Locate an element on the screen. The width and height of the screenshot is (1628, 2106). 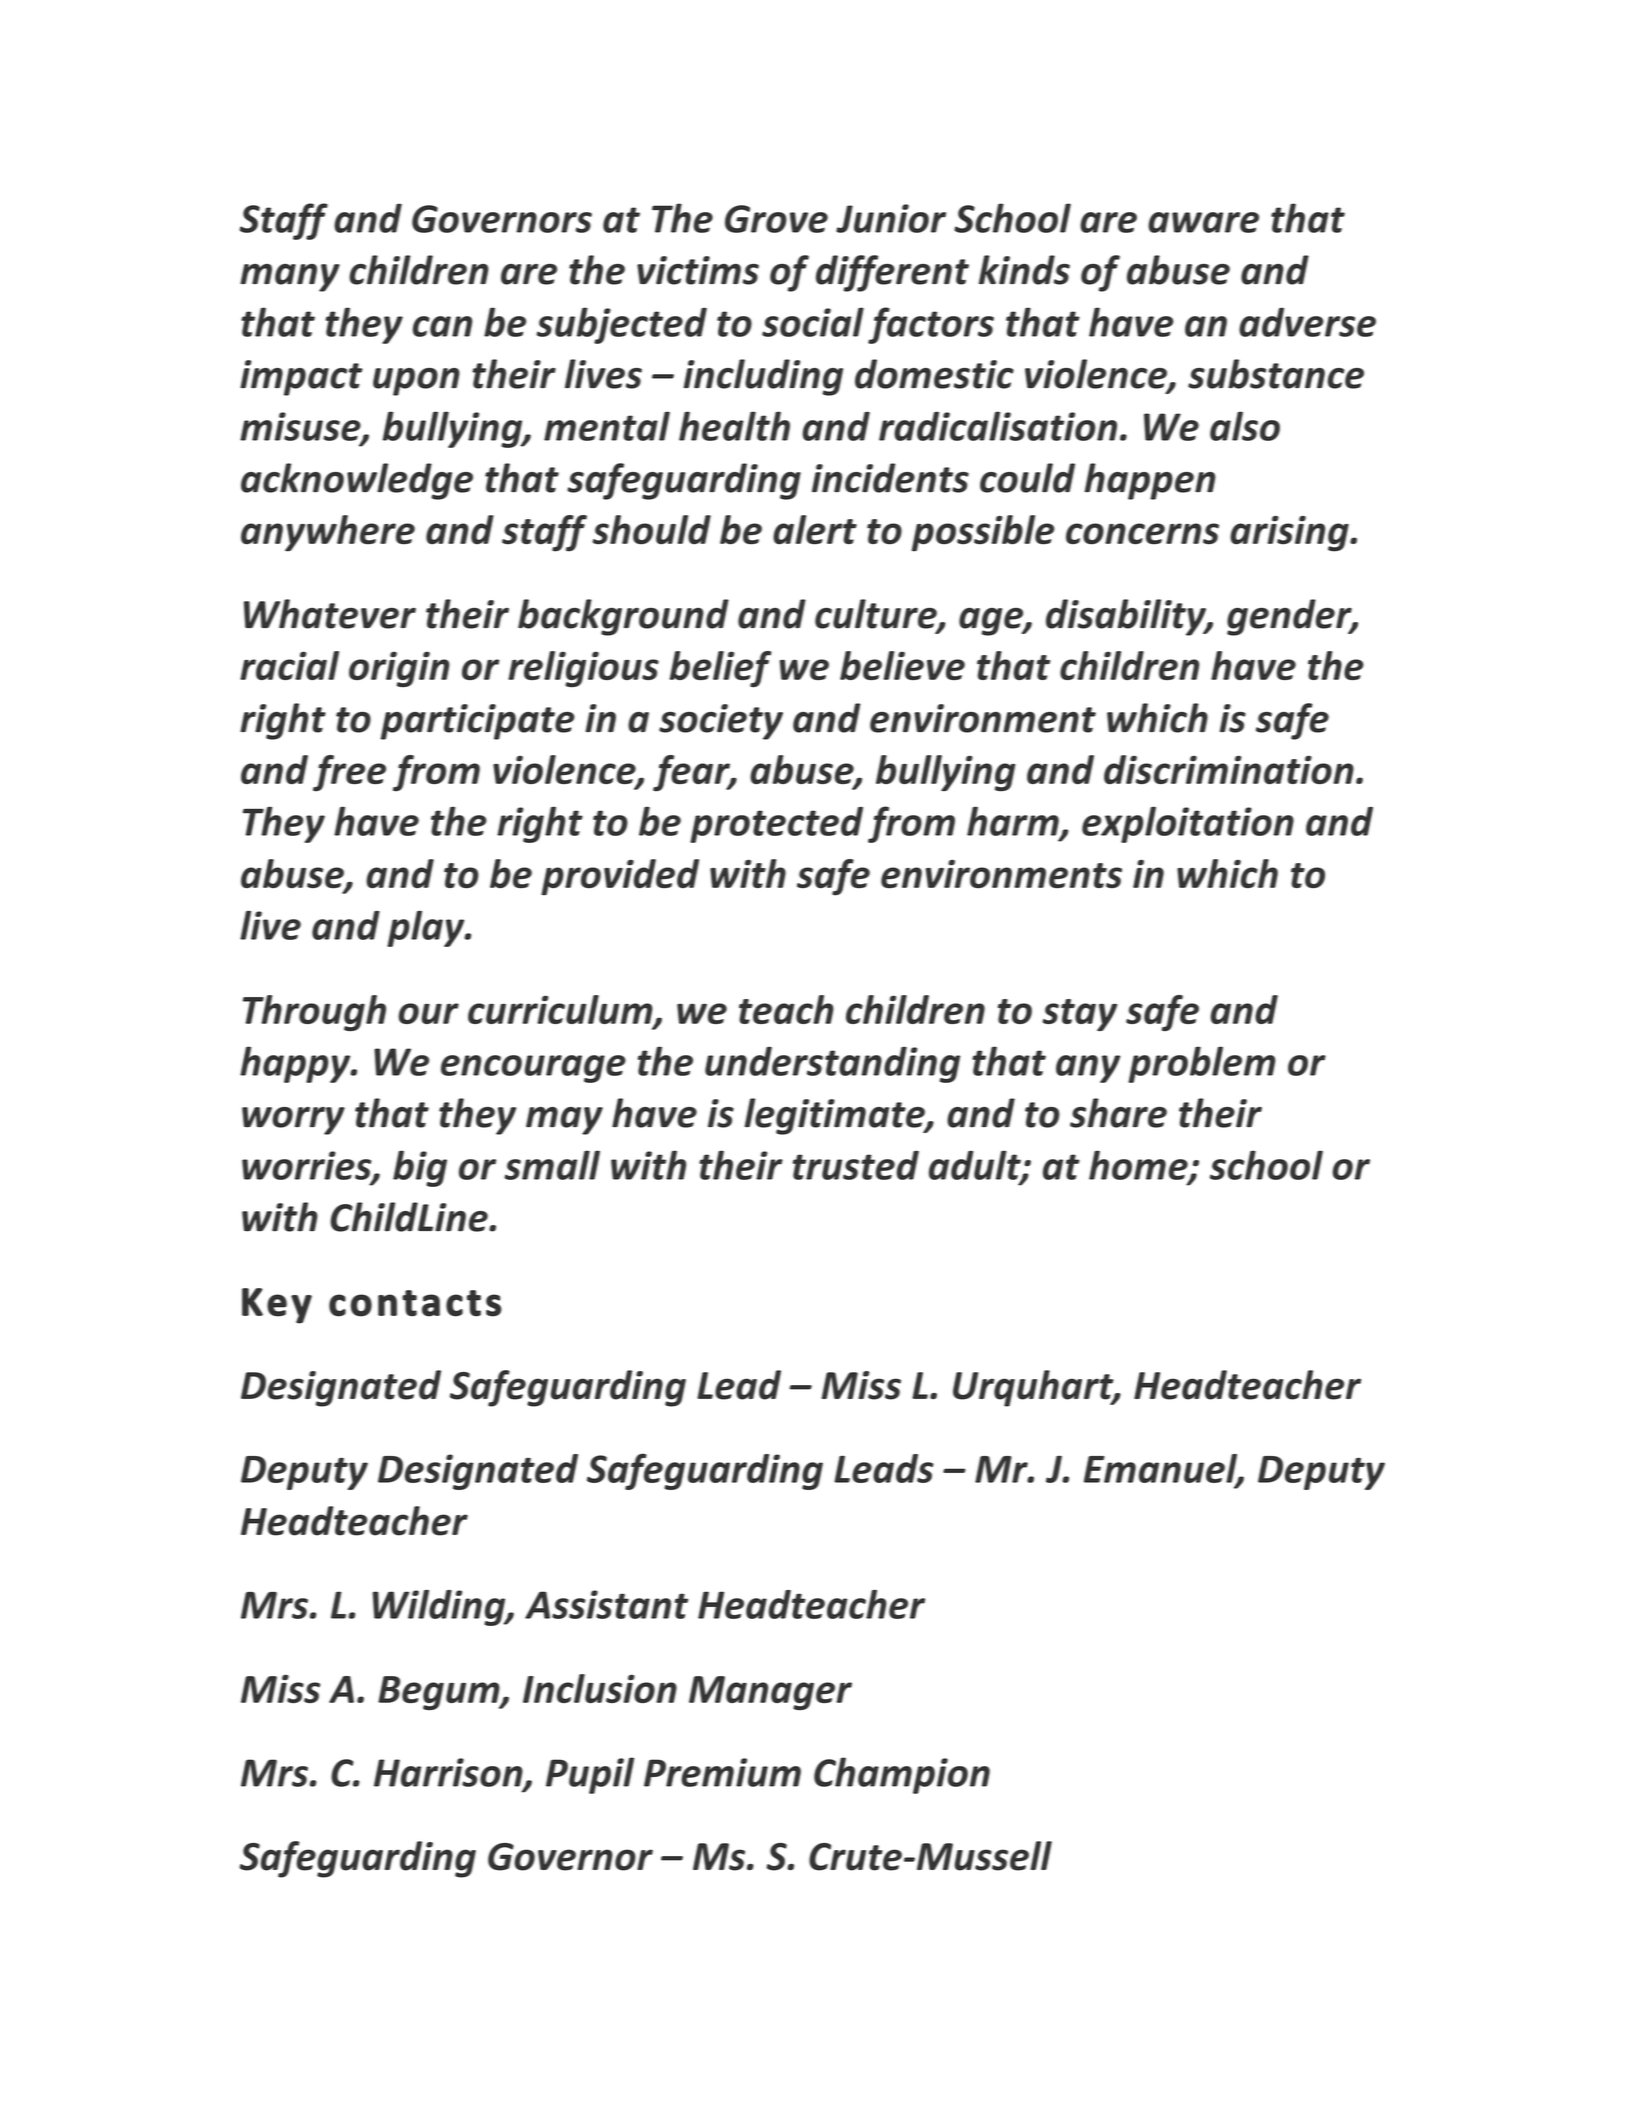
Harrison is located at coordinates (449, 1773).
